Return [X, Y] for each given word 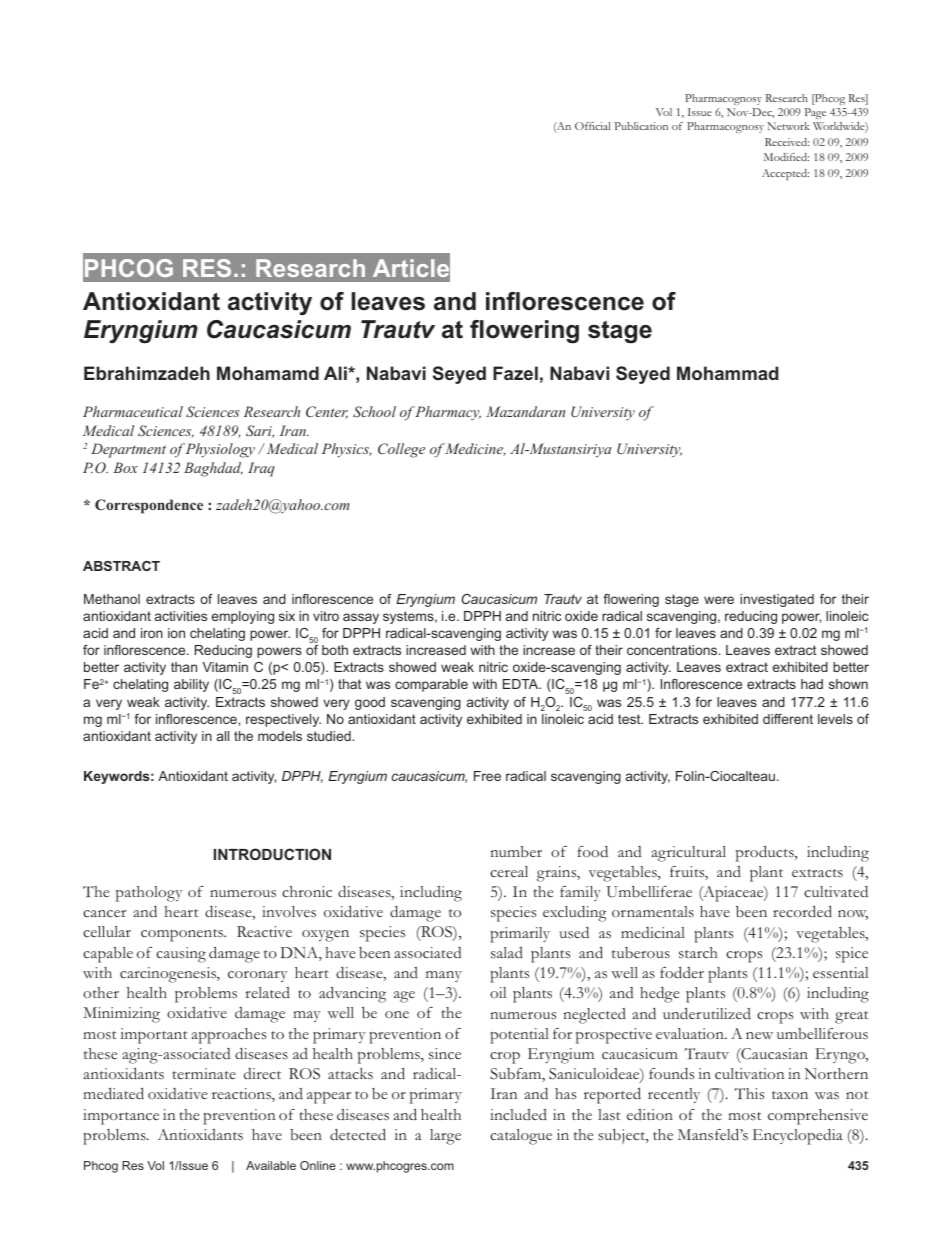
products [766, 854]
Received [787, 142]
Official [592, 126]
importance [121, 1117]
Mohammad [728, 373]
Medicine [475, 449]
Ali [336, 373]
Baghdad [213, 469]
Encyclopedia [798, 1137]
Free [487, 776]
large [445, 1137]
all [223, 736]
